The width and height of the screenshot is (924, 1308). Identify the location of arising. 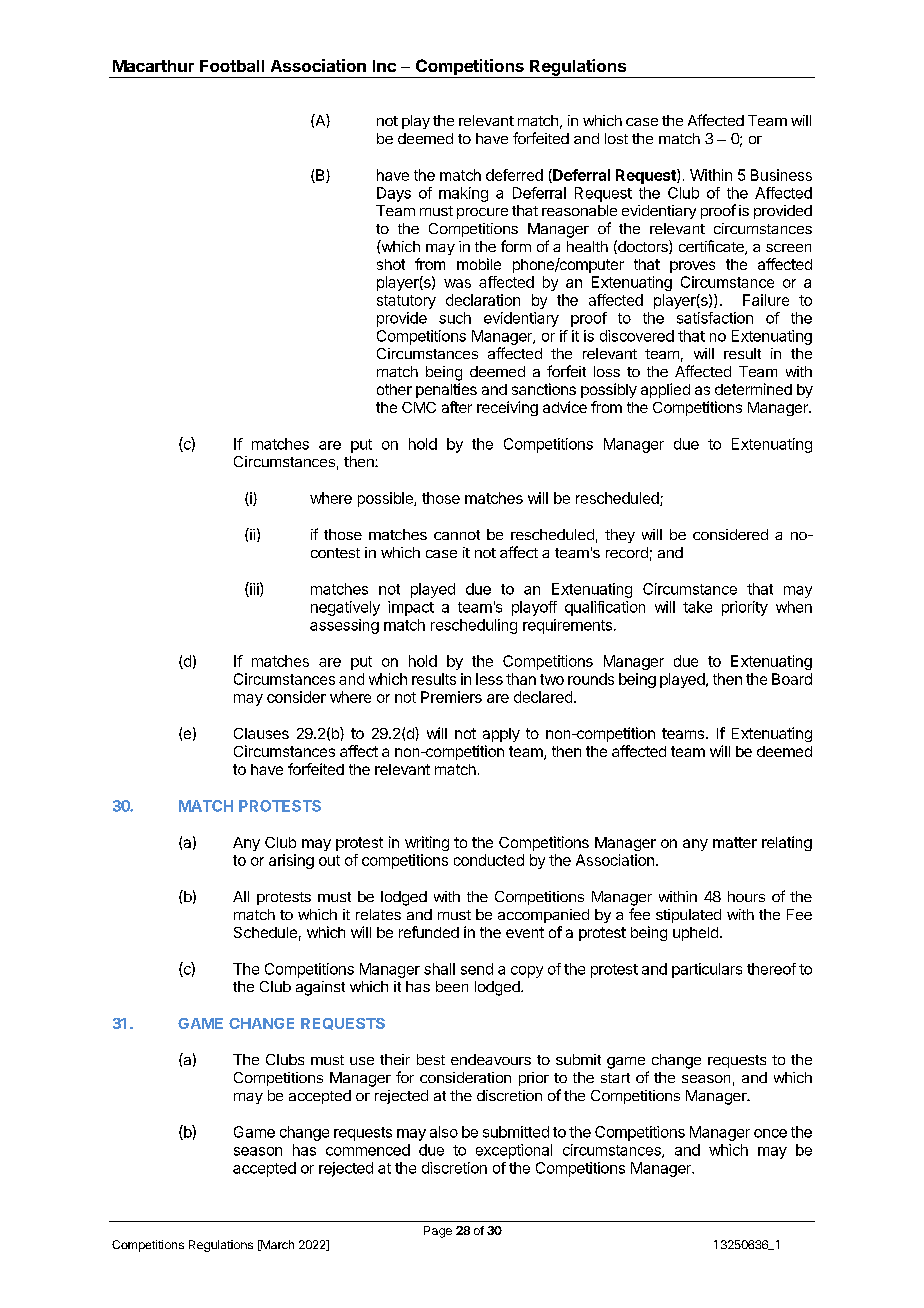
(291, 861).
